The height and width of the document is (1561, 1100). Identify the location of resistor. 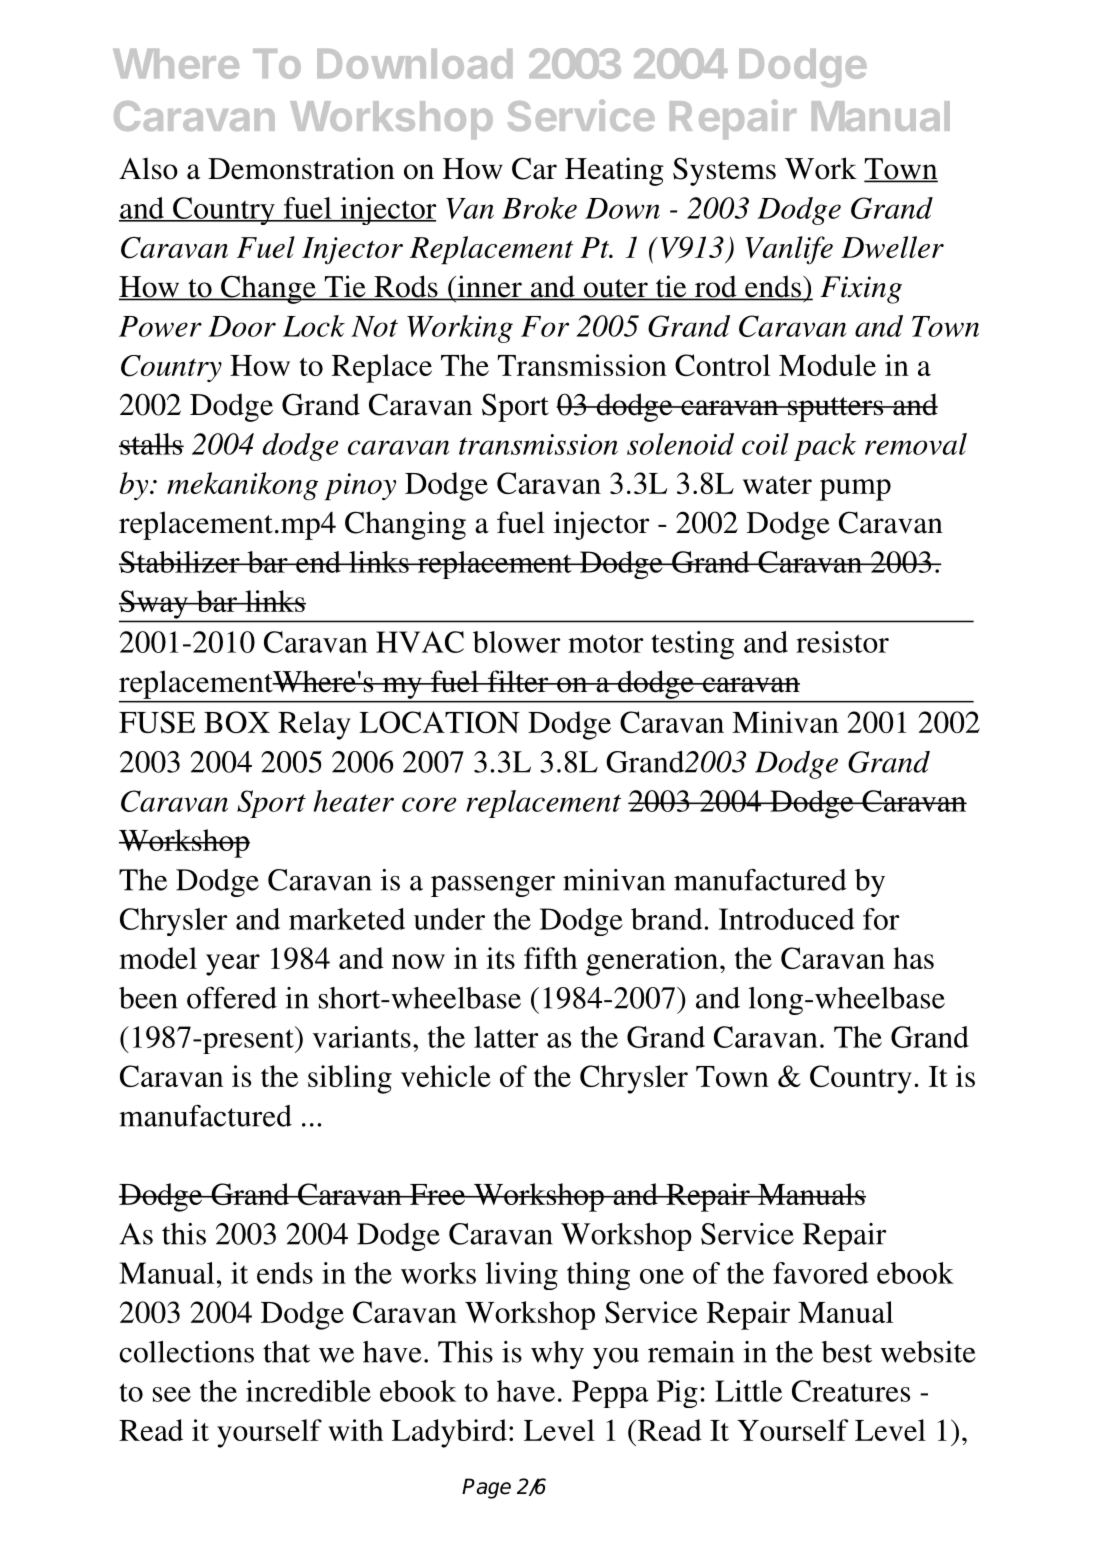
(842, 642).
